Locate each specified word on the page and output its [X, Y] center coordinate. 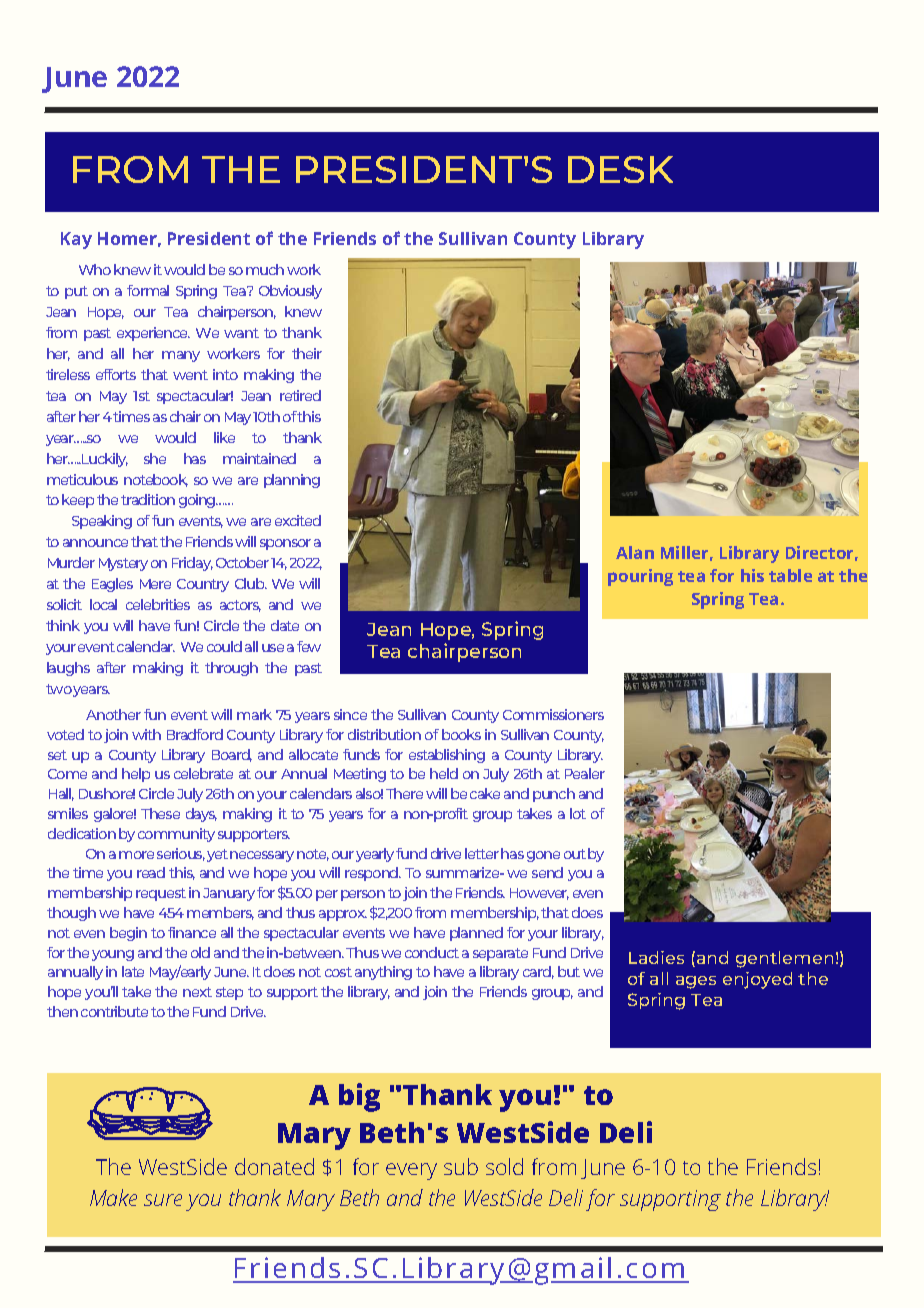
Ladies [656, 957]
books [461, 734]
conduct [432, 952]
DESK [620, 169]
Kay [76, 240]
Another [113, 714]
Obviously [290, 292]
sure [163, 1200]
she [155, 458]
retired [300, 395]
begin [128, 934]
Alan [635, 552]
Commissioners [553, 714]
